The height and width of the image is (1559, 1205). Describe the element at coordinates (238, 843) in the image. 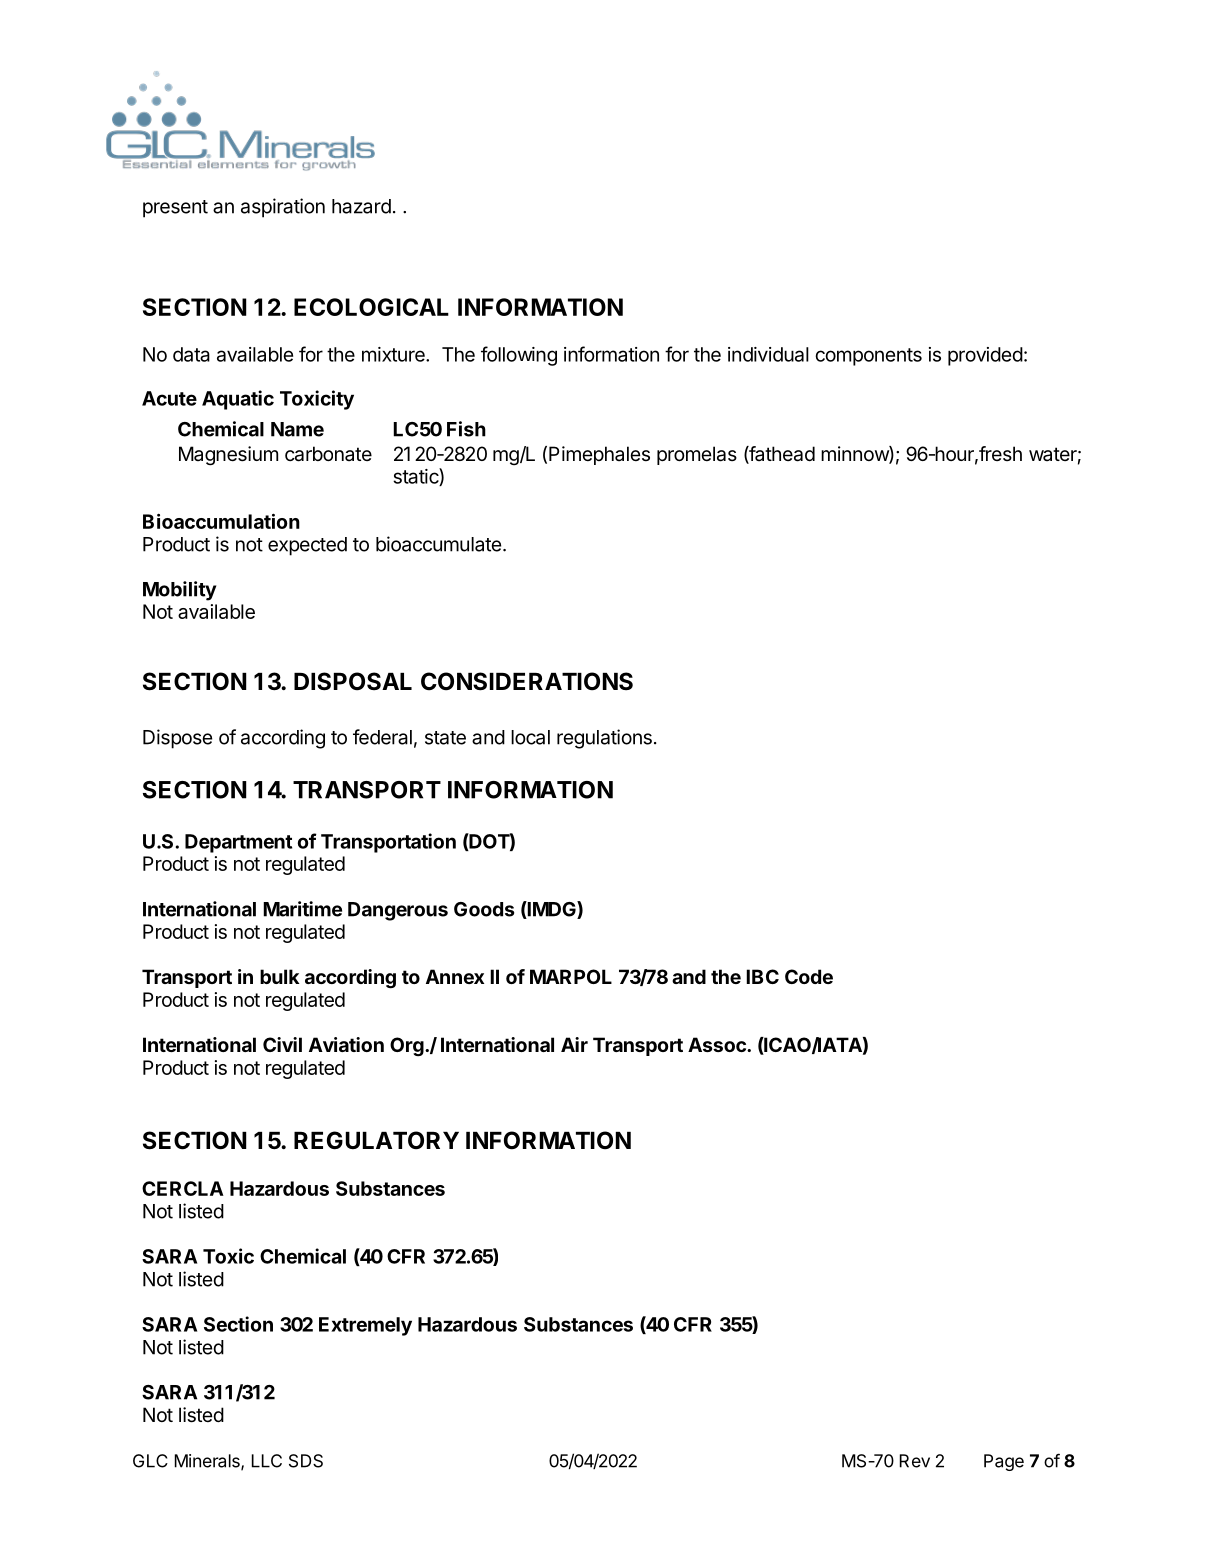

I see `Department` at that location.
